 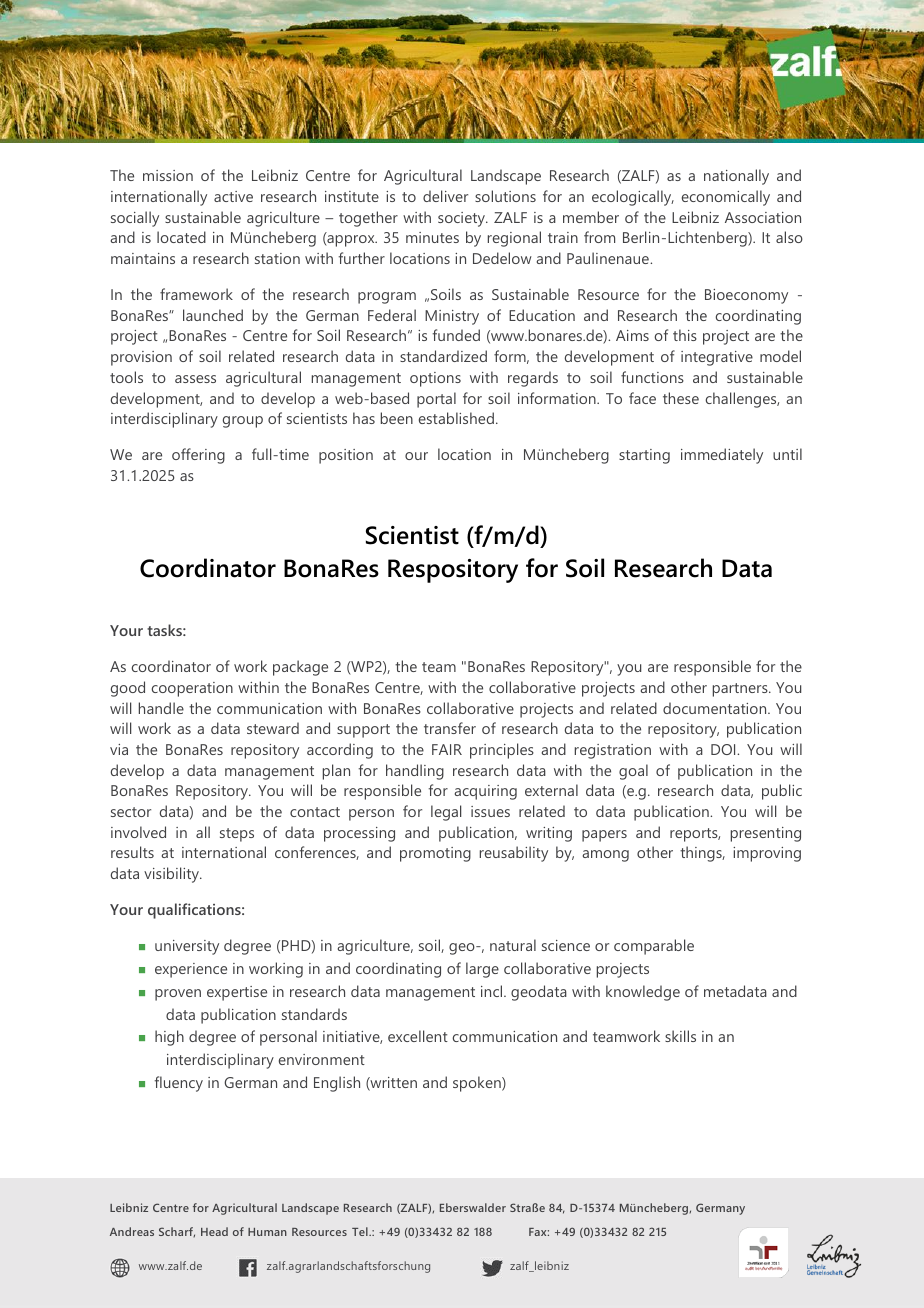 What do you see at coordinates (680, 1036) in the screenshot?
I see `skills` at bounding box center [680, 1036].
